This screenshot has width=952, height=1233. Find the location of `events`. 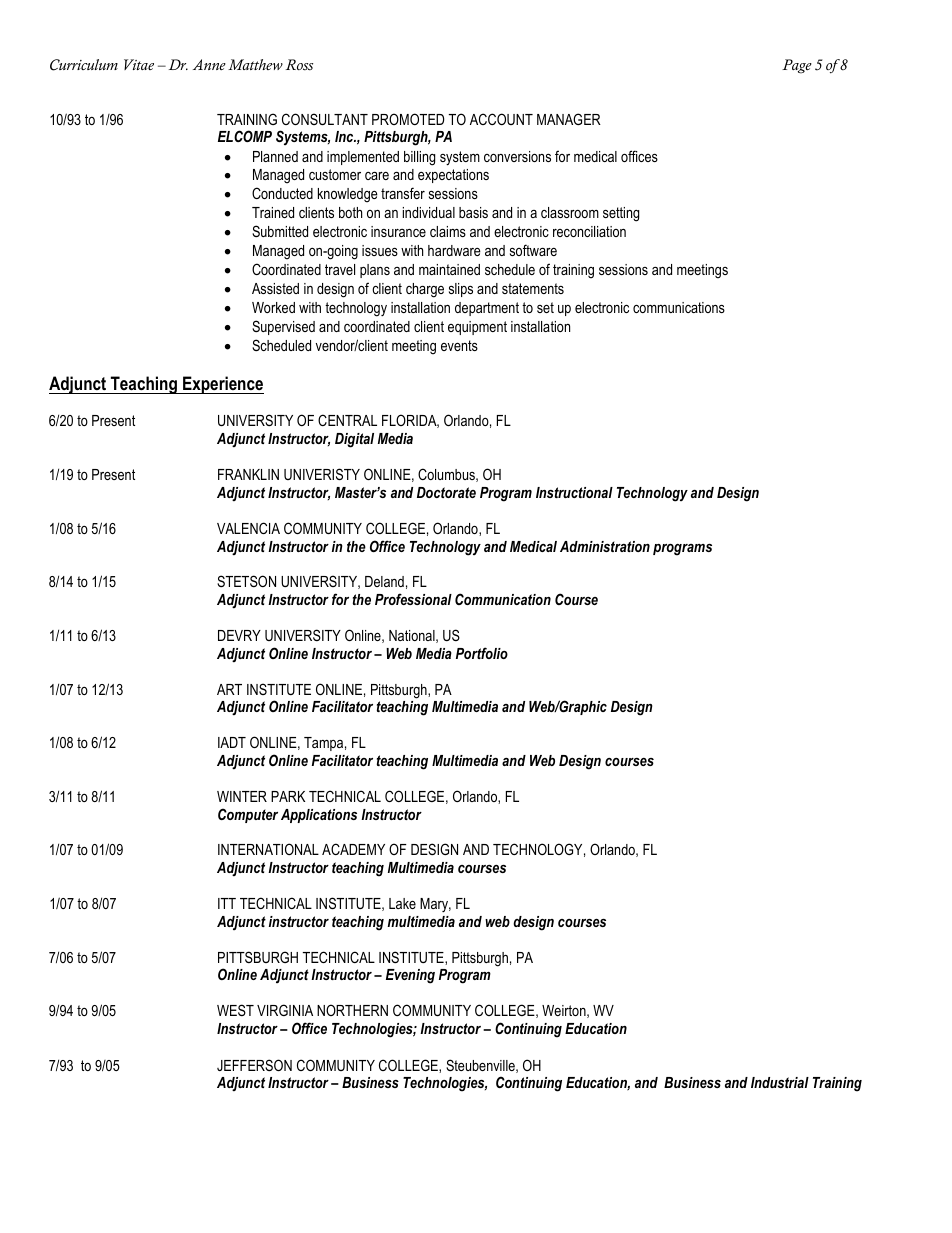

events is located at coordinates (459, 345).
